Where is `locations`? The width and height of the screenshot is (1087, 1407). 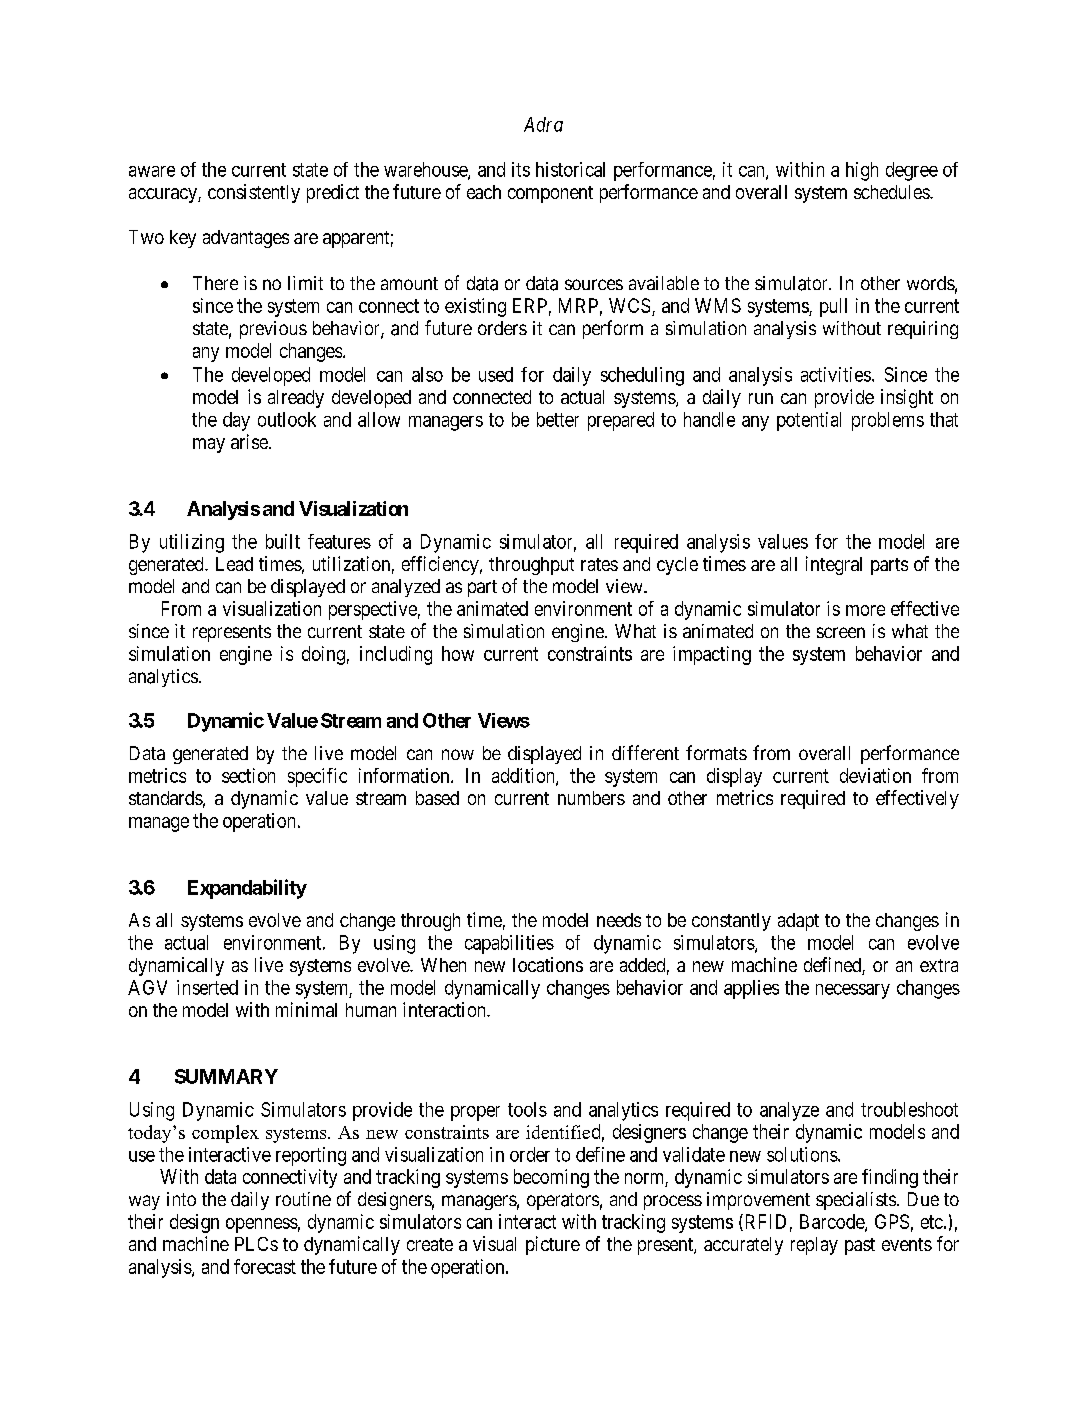 locations is located at coordinates (548, 964).
